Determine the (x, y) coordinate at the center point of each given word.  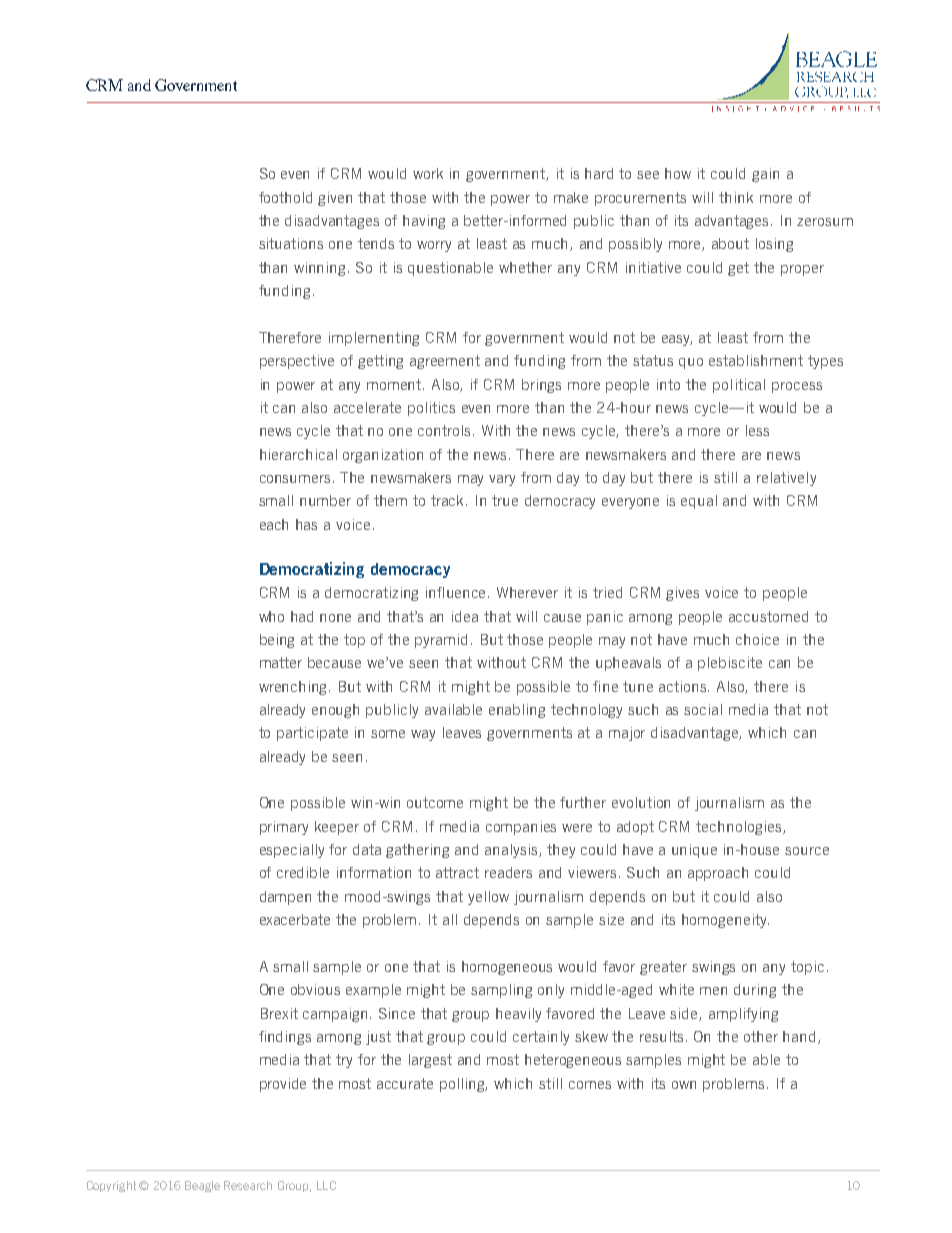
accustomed (768, 616)
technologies (740, 828)
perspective (297, 362)
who (271, 616)
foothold (285, 197)
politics (431, 409)
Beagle (202, 1186)
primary (284, 828)
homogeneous (507, 968)
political (739, 386)
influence (457, 592)
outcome (435, 802)
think (736, 197)
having (424, 222)
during (755, 991)
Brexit (279, 1013)
